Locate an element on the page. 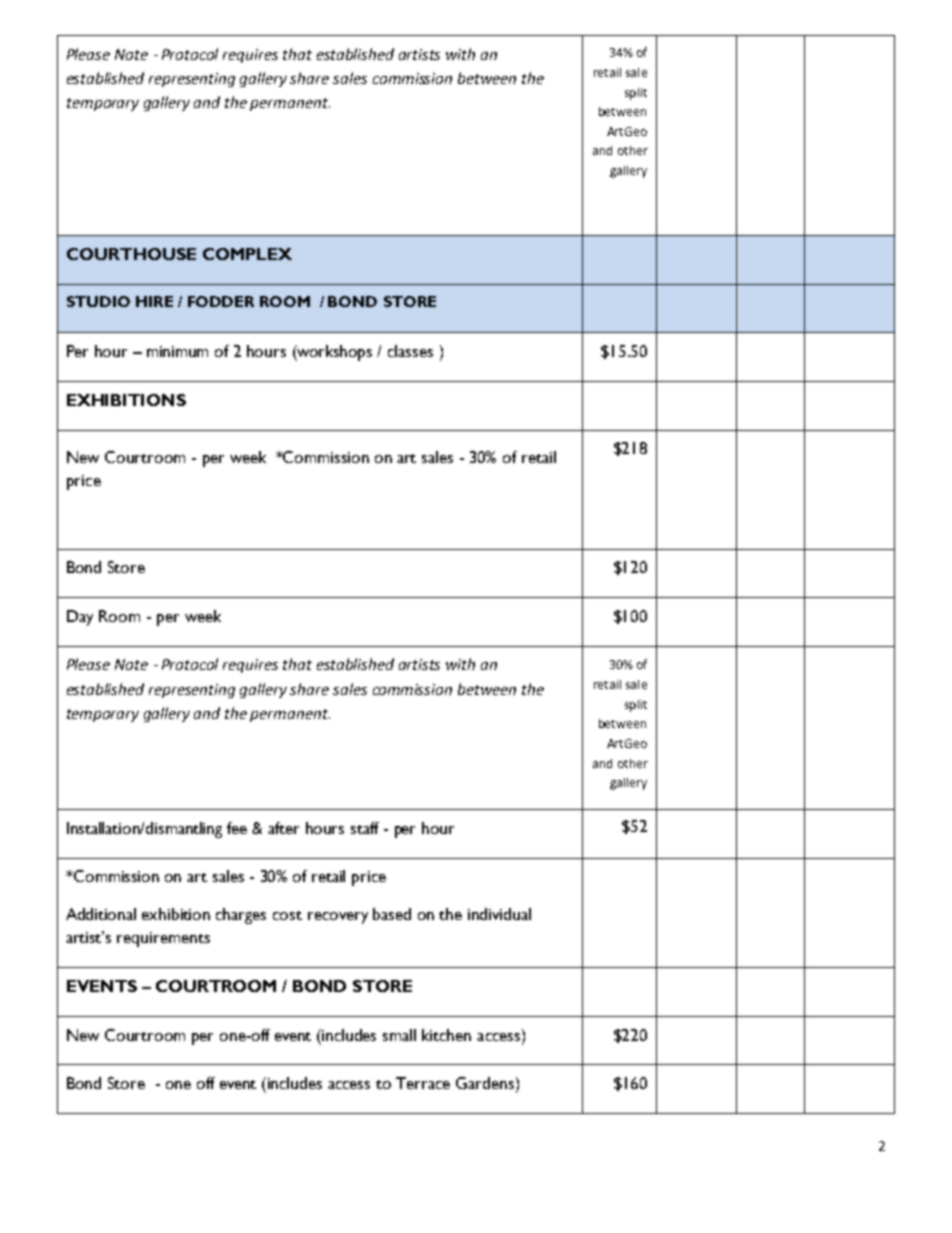  individual is located at coordinates (499, 914).
